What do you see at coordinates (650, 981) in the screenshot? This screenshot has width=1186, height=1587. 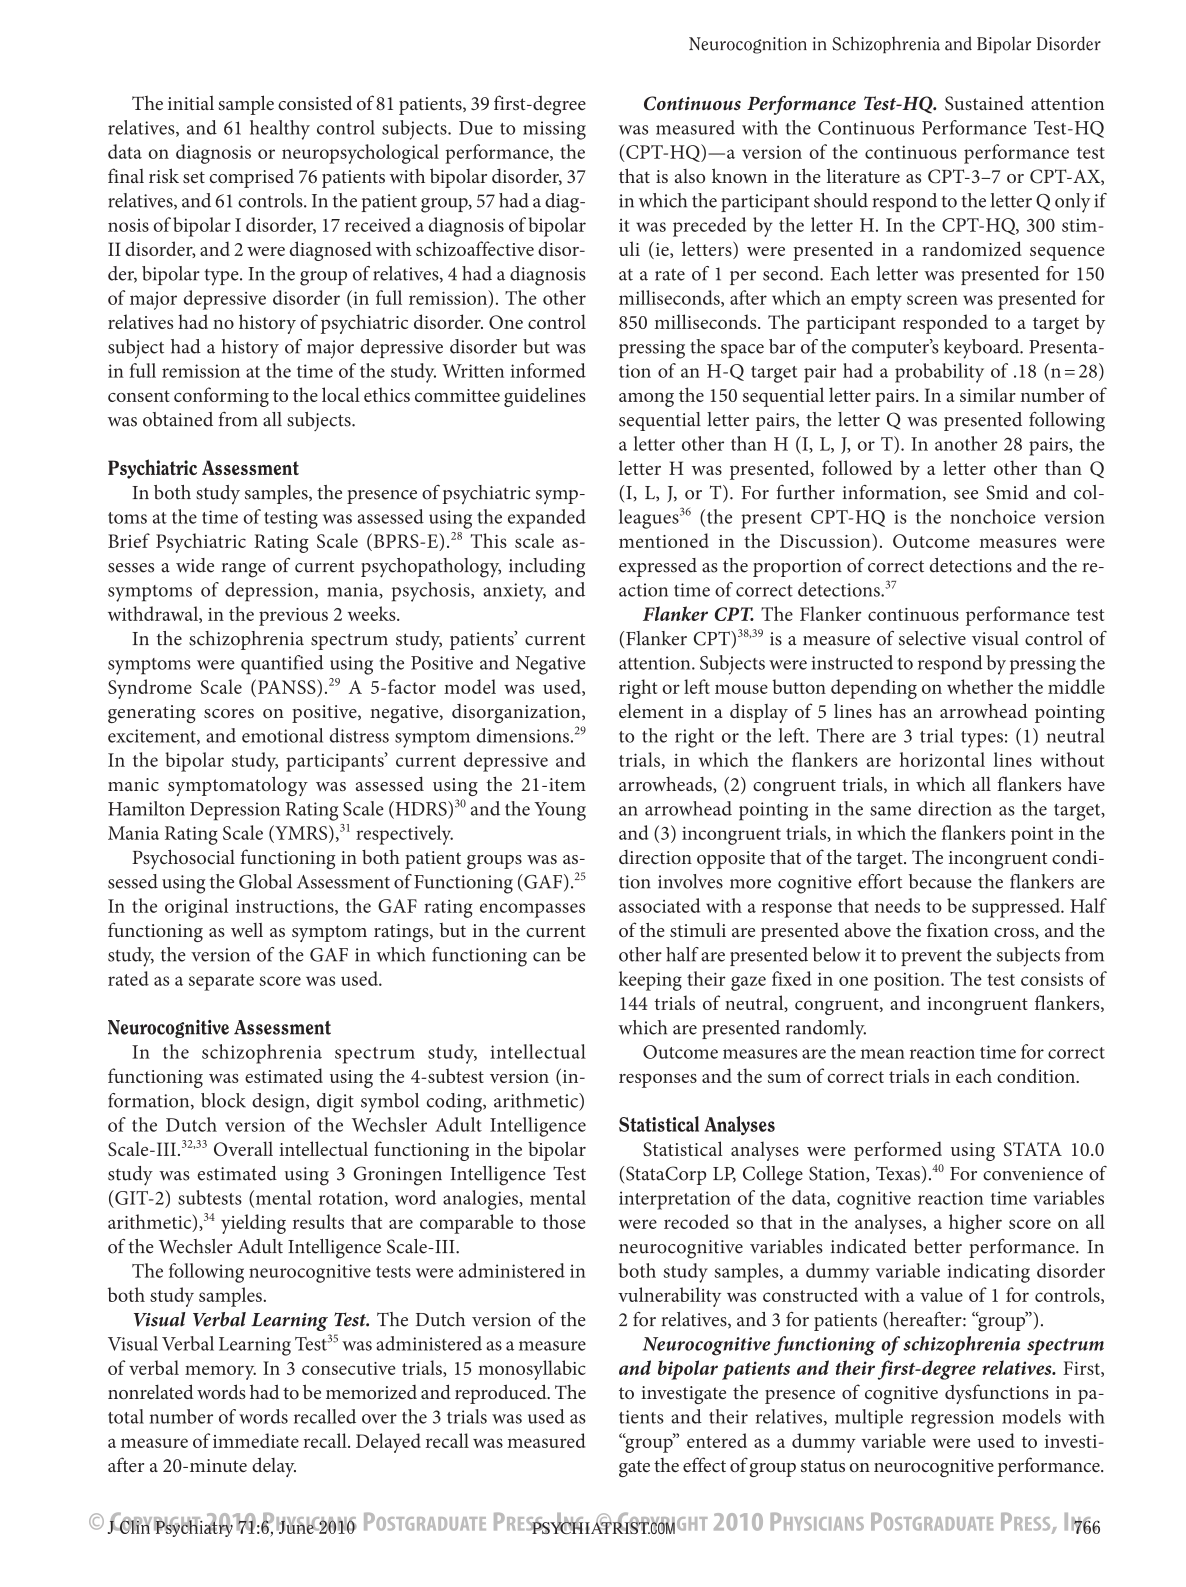 I see `keeping` at bounding box center [650, 981].
